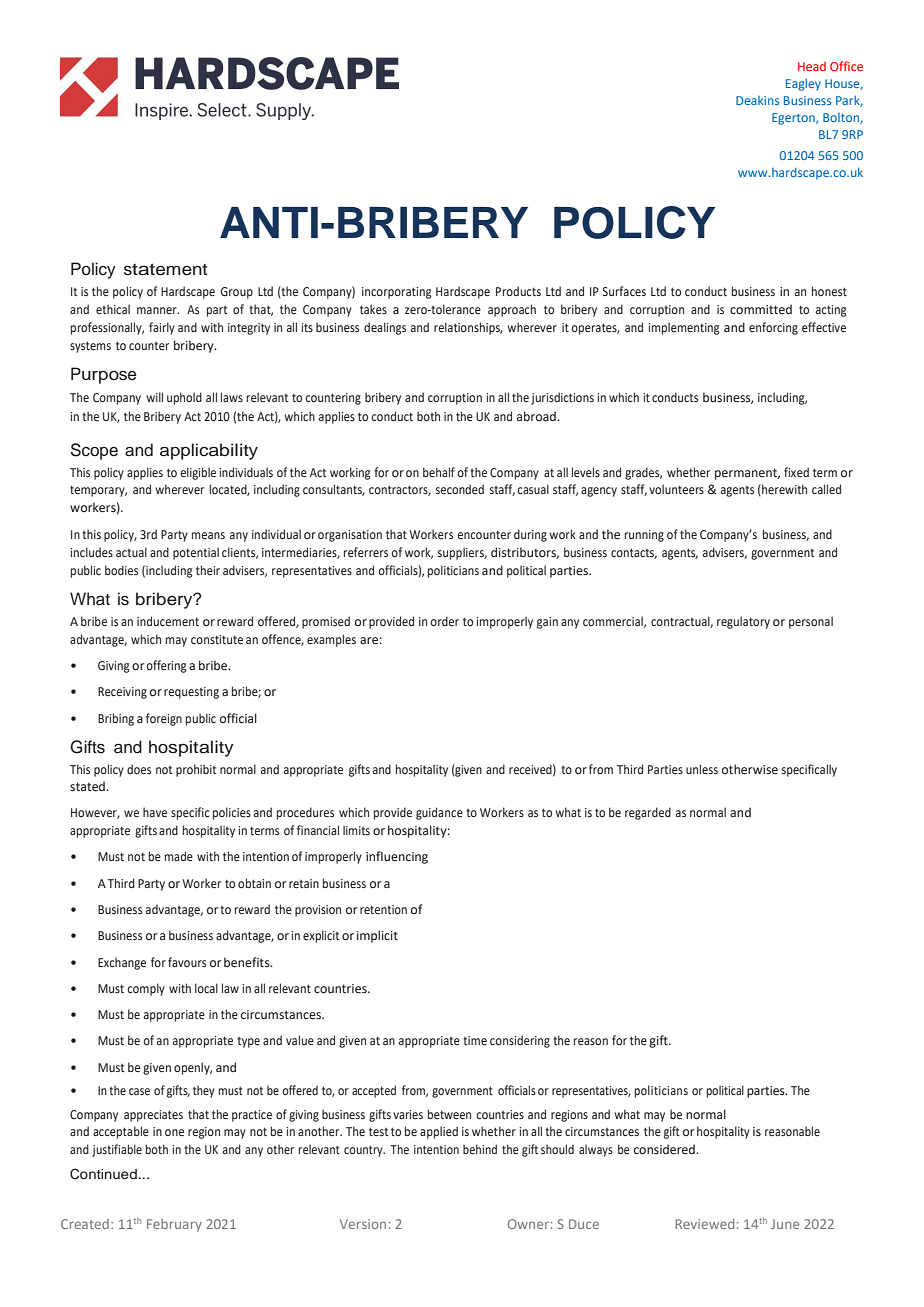  I want to click on Products, so click(518, 291).
